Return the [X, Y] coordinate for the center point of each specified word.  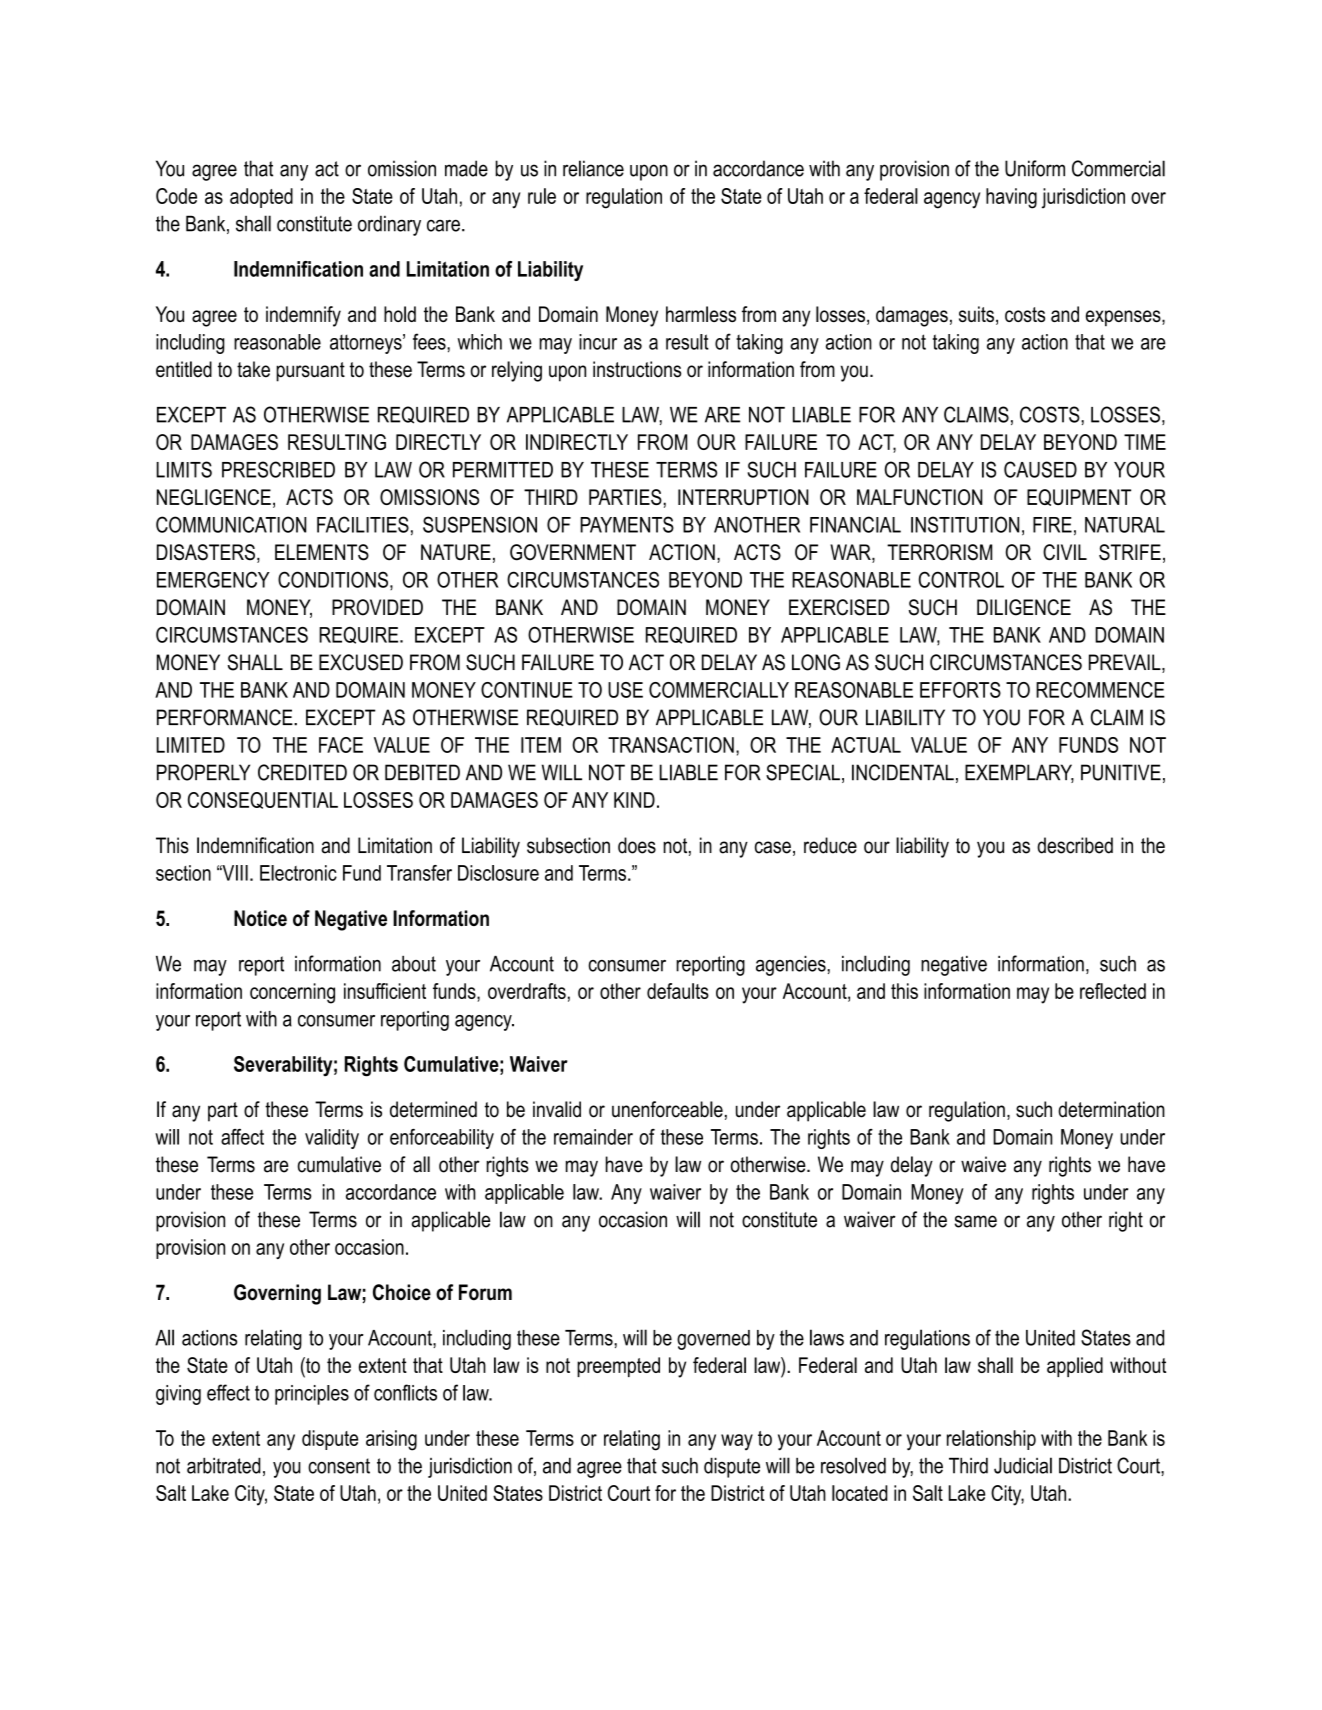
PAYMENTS [627, 524]
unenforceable [667, 1109]
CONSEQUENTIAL [263, 800]
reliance [593, 168]
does [637, 845]
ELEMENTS [322, 552]
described [1075, 845]
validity [332, 1139]
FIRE [1052, 525]
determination [1111, 1109]
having [1011, 198]
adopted [261, 198]
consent [339, 1466]
